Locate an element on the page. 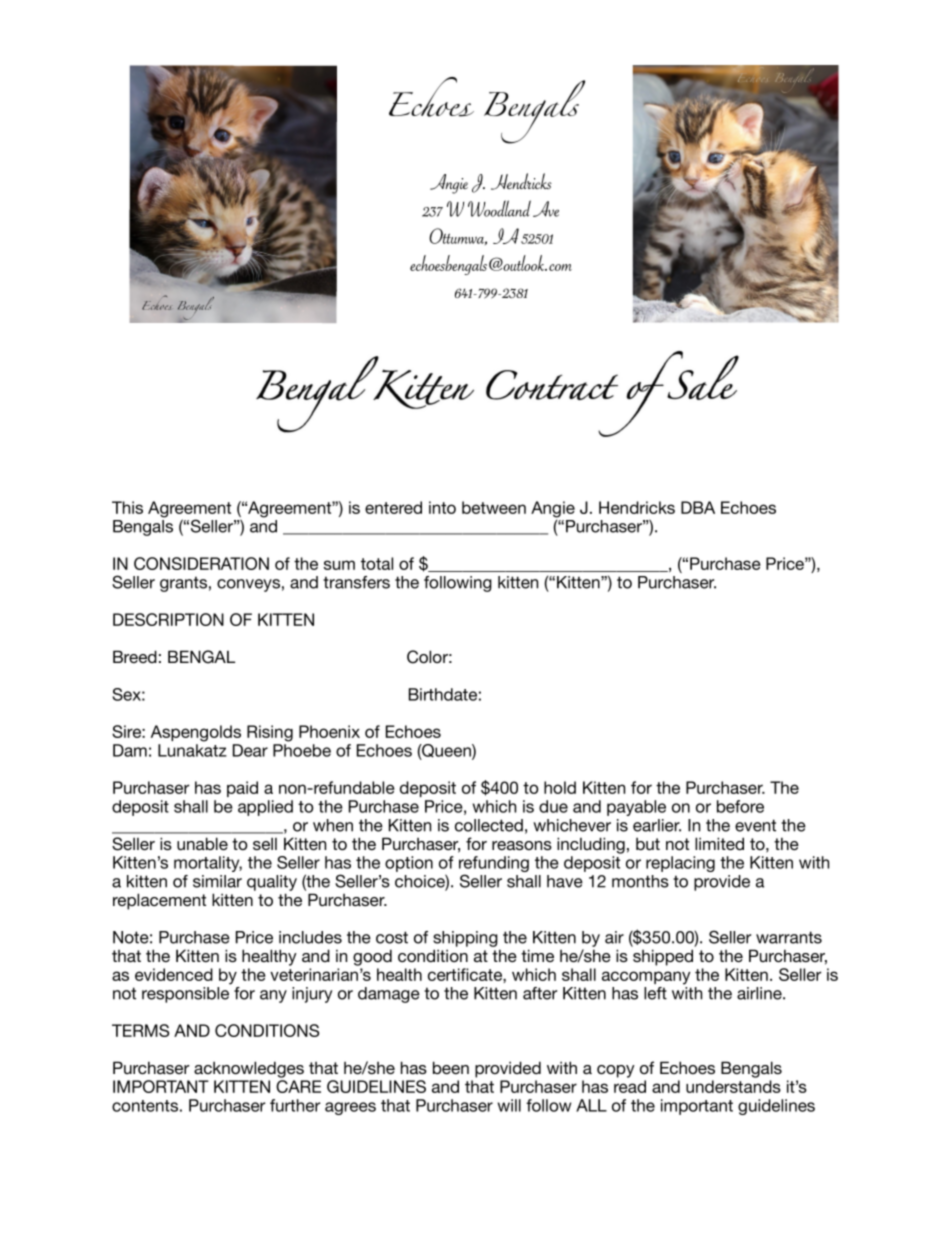 The image size is (952, 1233). DBA is located at coordinates (698, 507).
